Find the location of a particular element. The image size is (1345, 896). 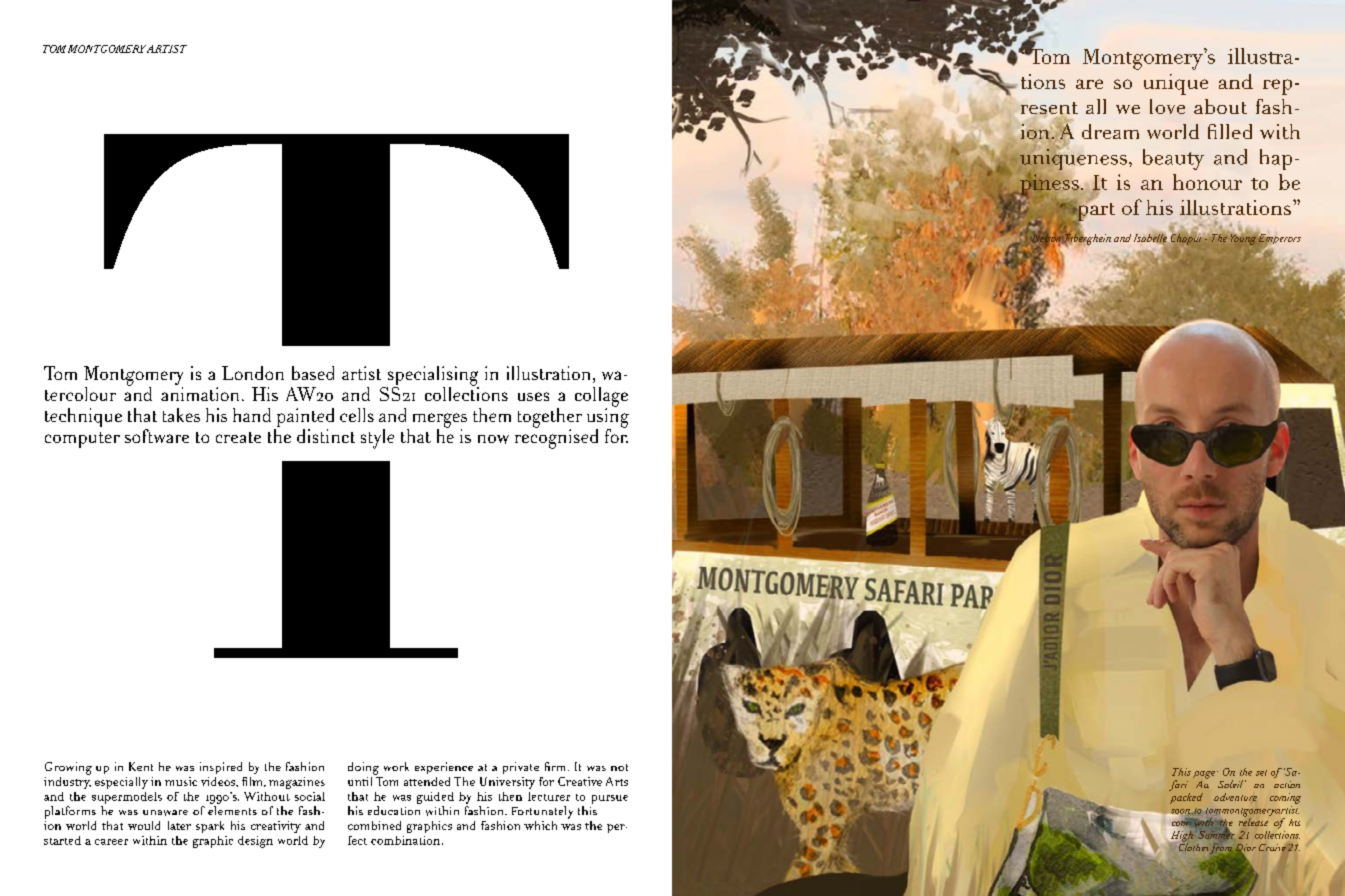

pursue is located at coordinates (610, 799).
